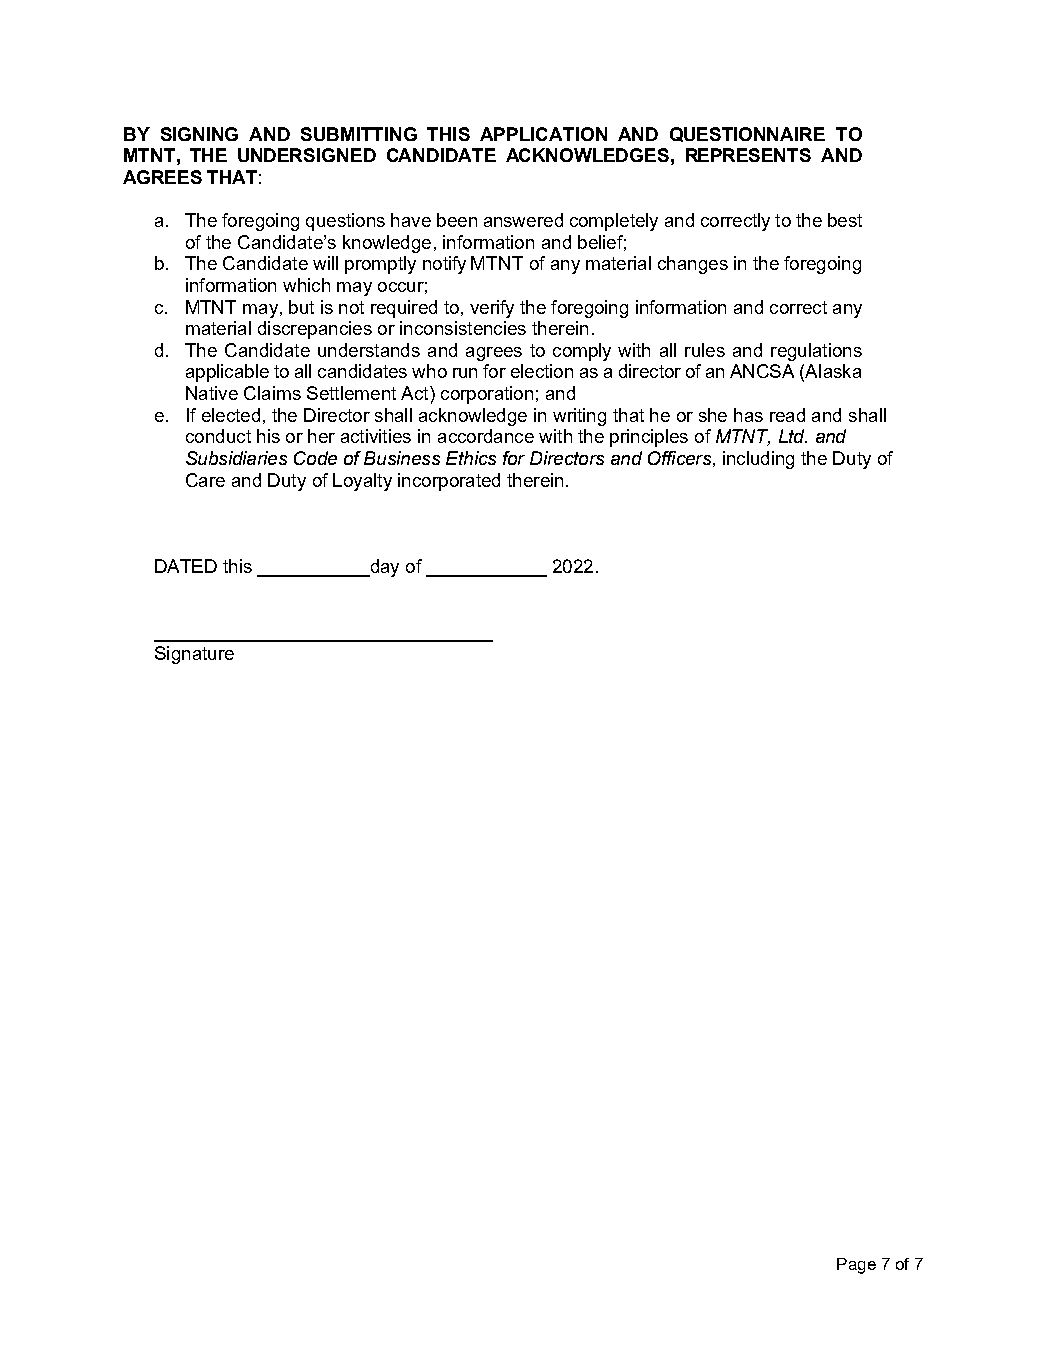 This screenshot has height=1354, width=1047. I want to click on Ethics, so click(471, 458).
